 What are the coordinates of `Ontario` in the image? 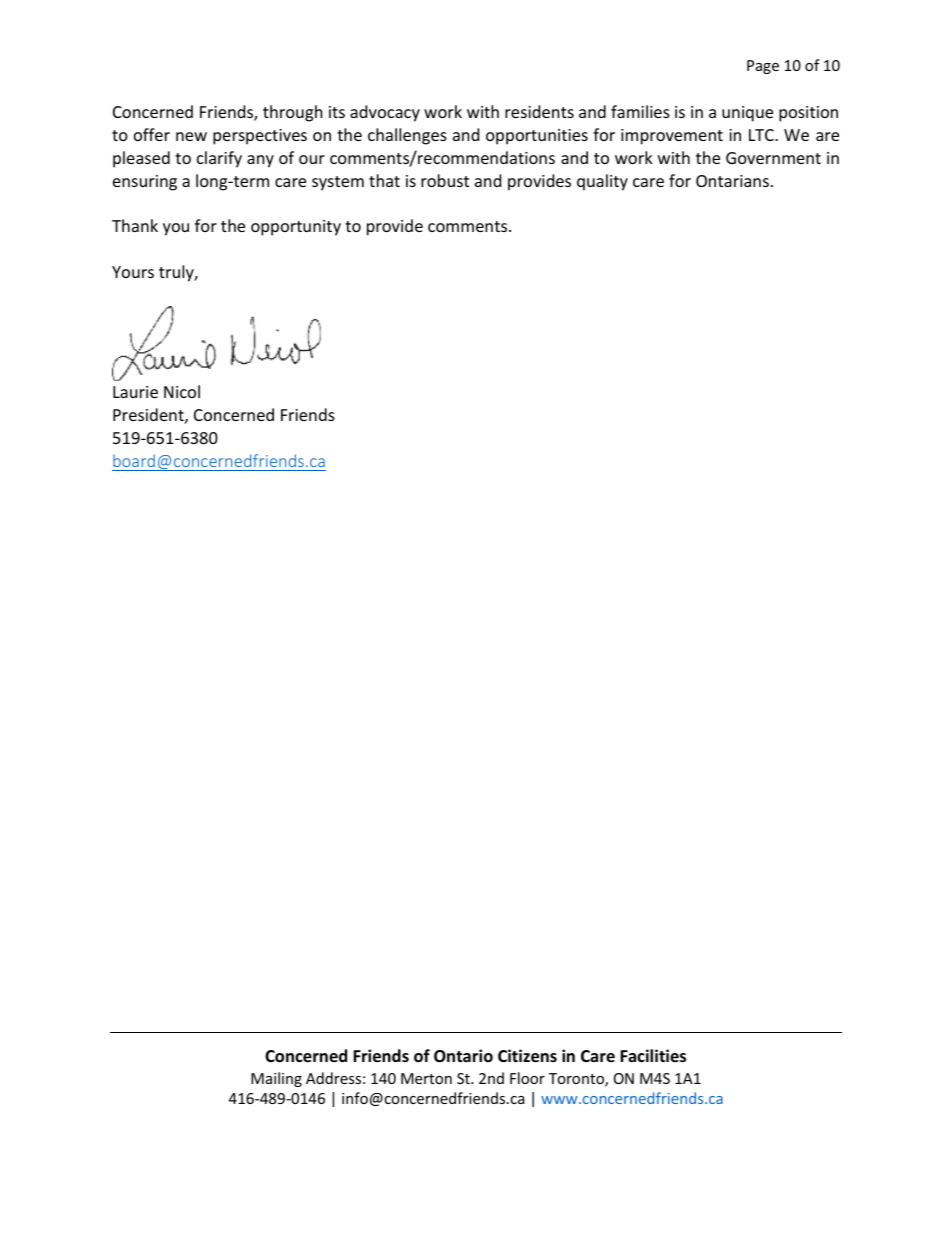 It's located at (463, 1056).
